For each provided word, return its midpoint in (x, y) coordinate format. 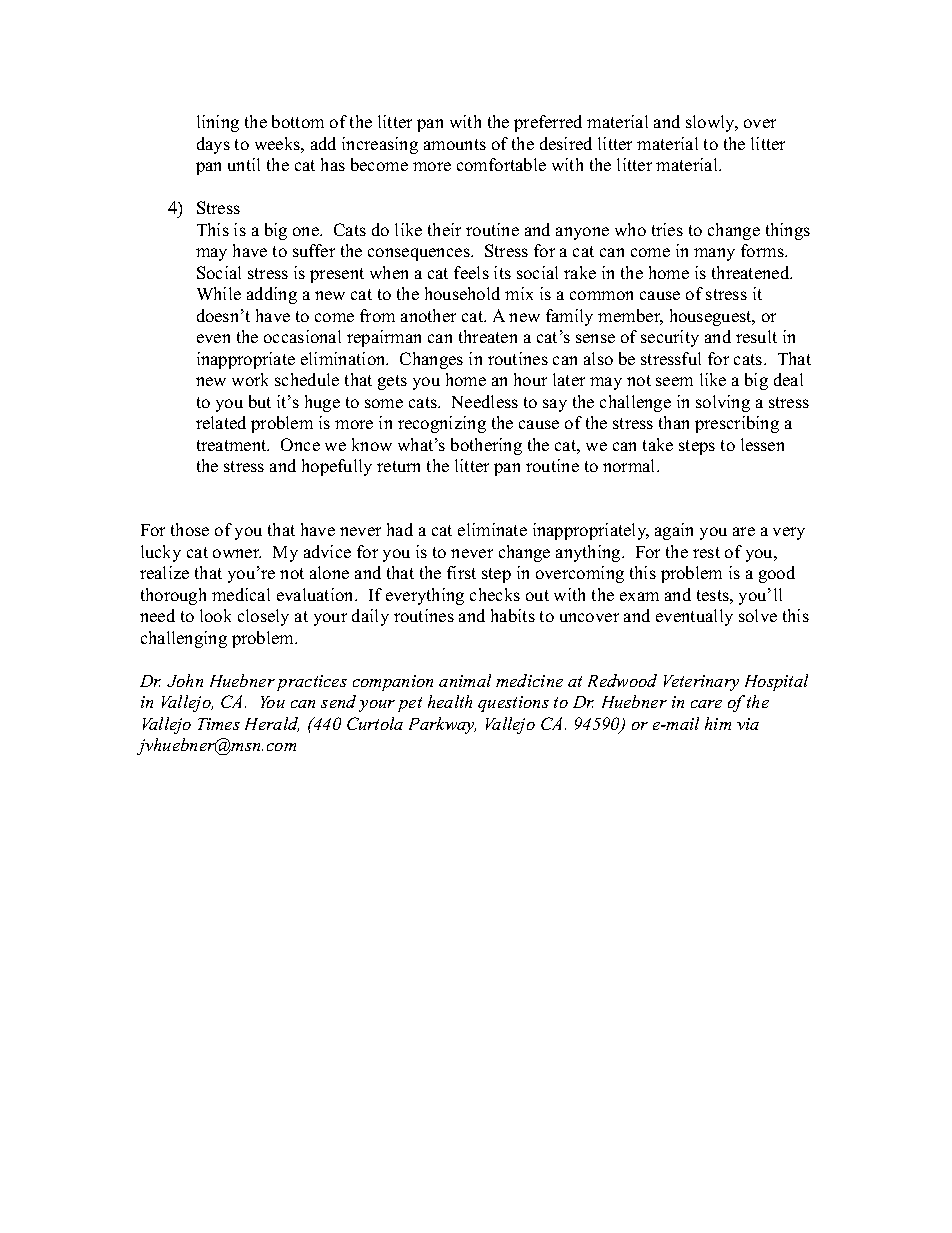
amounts (455, 144)
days (213, 145)
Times (219, 724)
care (706, 704)
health (450, 701)
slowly (712, 123)
